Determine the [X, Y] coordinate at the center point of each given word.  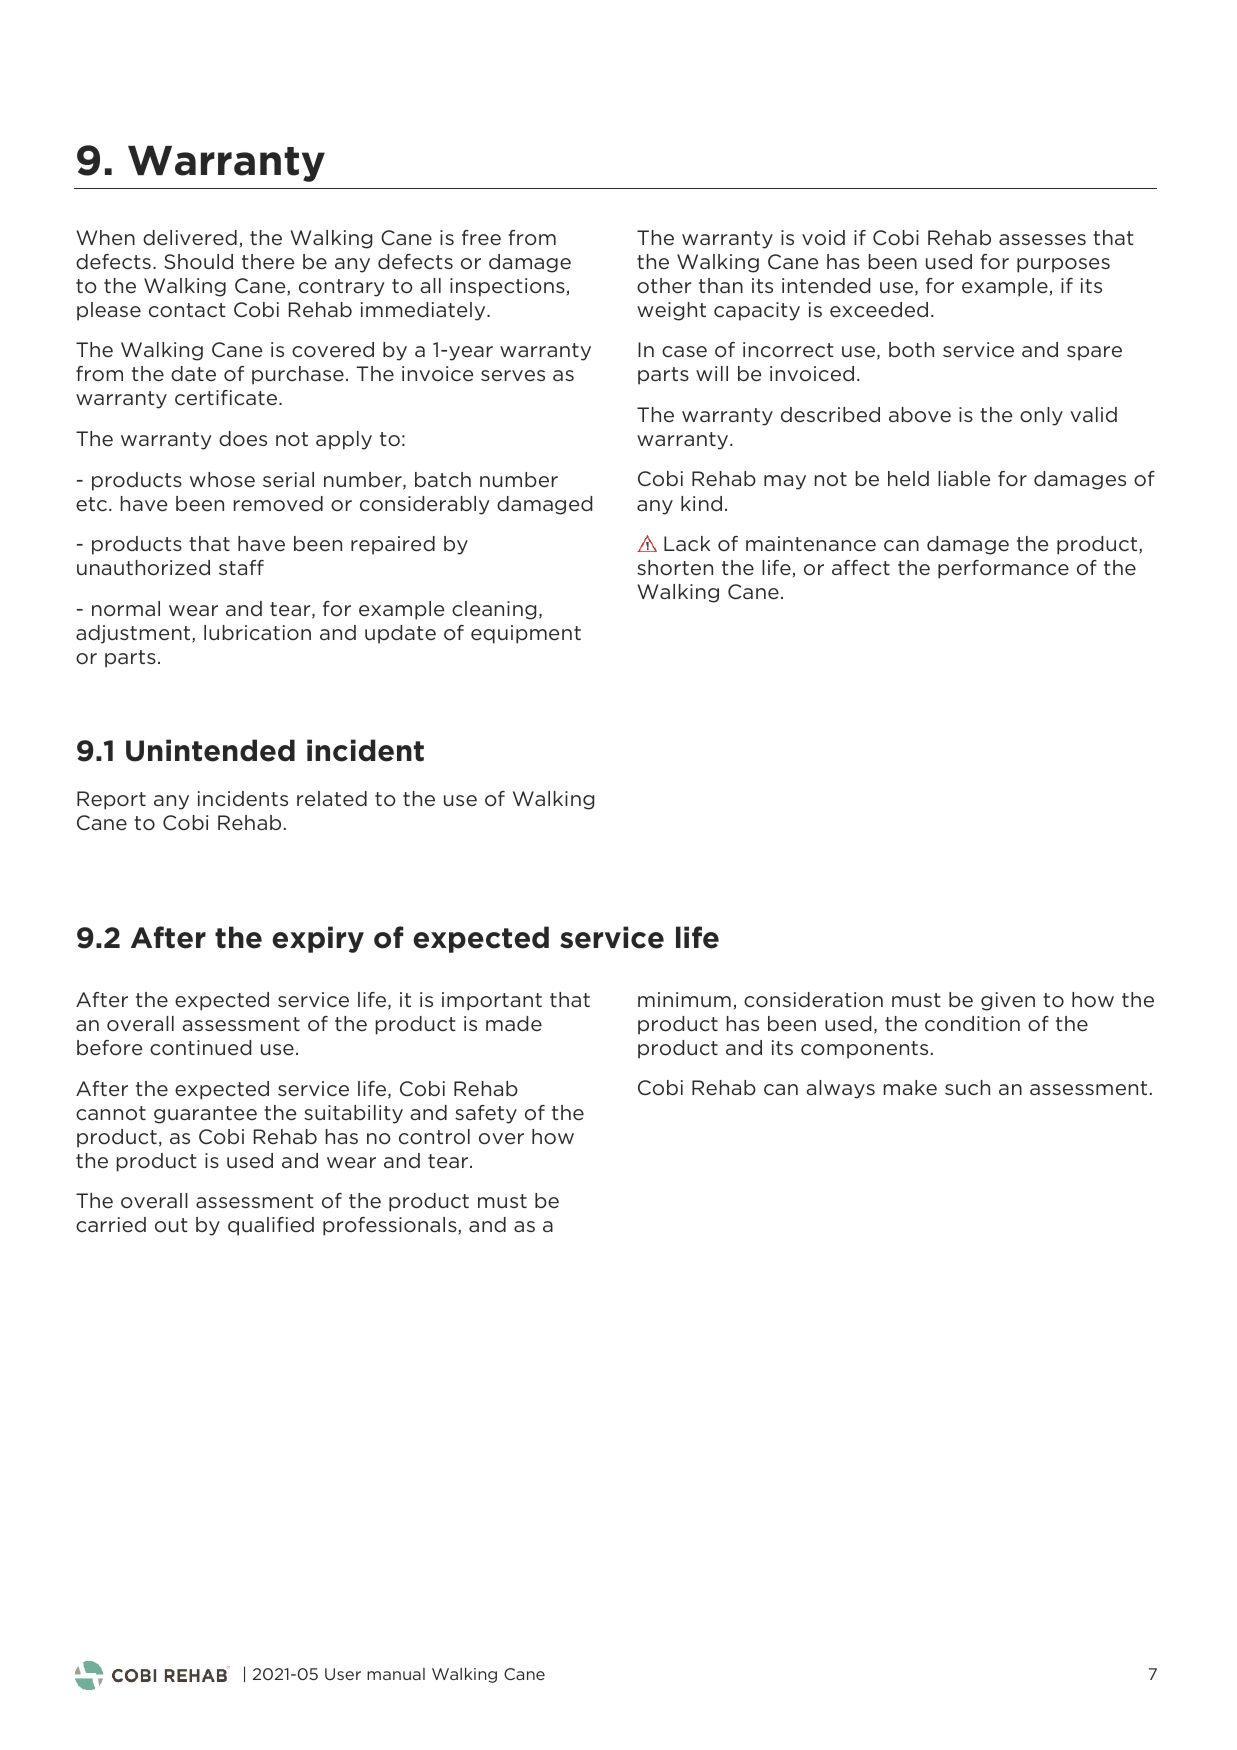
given [1008, 1001]
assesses [1042, 240]
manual [396, 1674]
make [910, 1087]
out [171, 1225]
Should [198, 261]
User [343, 1674]
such [967, 1087]
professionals [391, 1226]
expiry [318, 939]
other [664, 286]
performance [1003, 569]
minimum [684, 999]
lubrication [257, 633]
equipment [526, 634]
